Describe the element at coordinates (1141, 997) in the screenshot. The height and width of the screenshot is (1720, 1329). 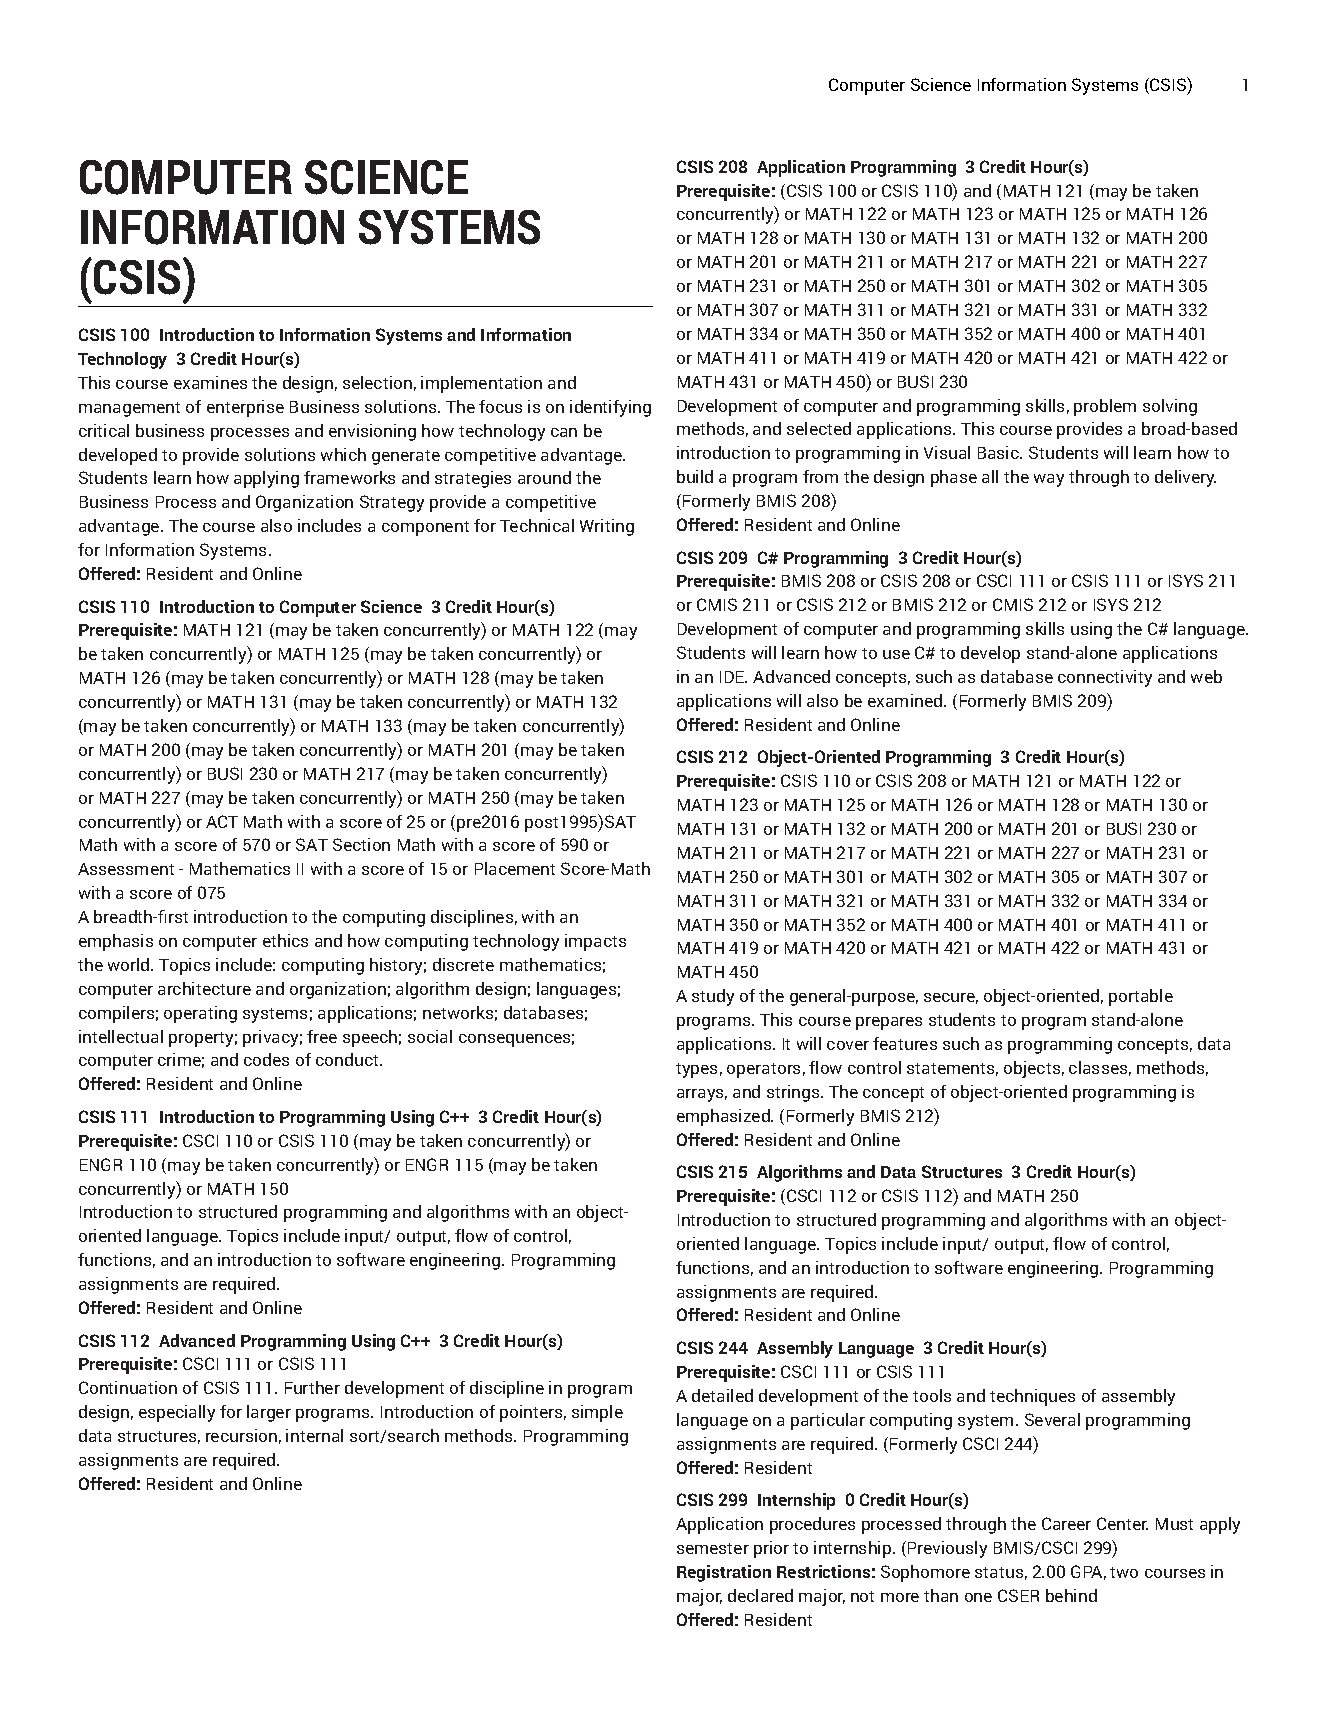
I see `portable` at that location.
